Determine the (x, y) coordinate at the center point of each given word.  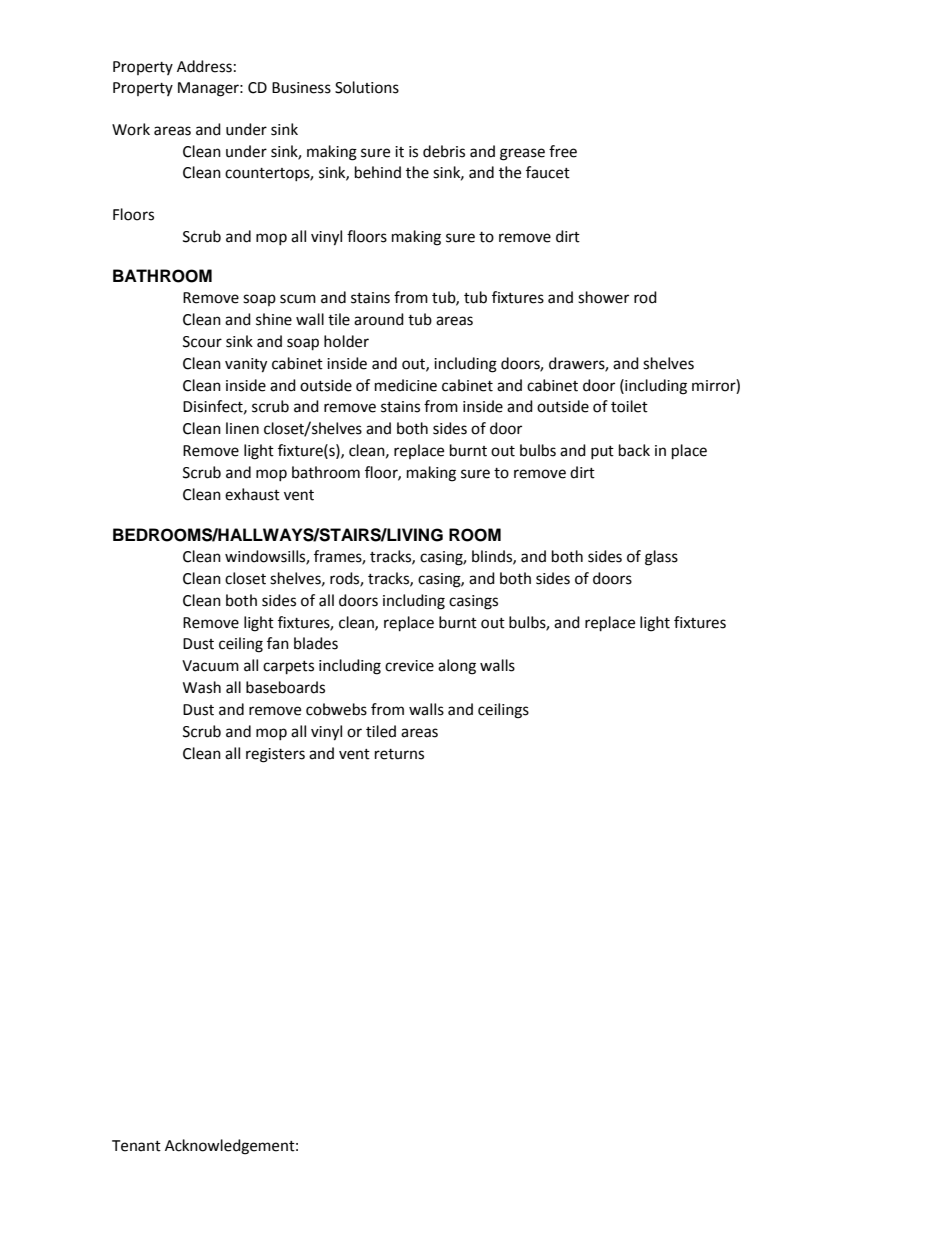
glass (661, 558)
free (563, 151)
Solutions (367, 87)
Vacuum (210, 666)
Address (204, 66)
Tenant (136, 1146)
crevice (409, 666)
